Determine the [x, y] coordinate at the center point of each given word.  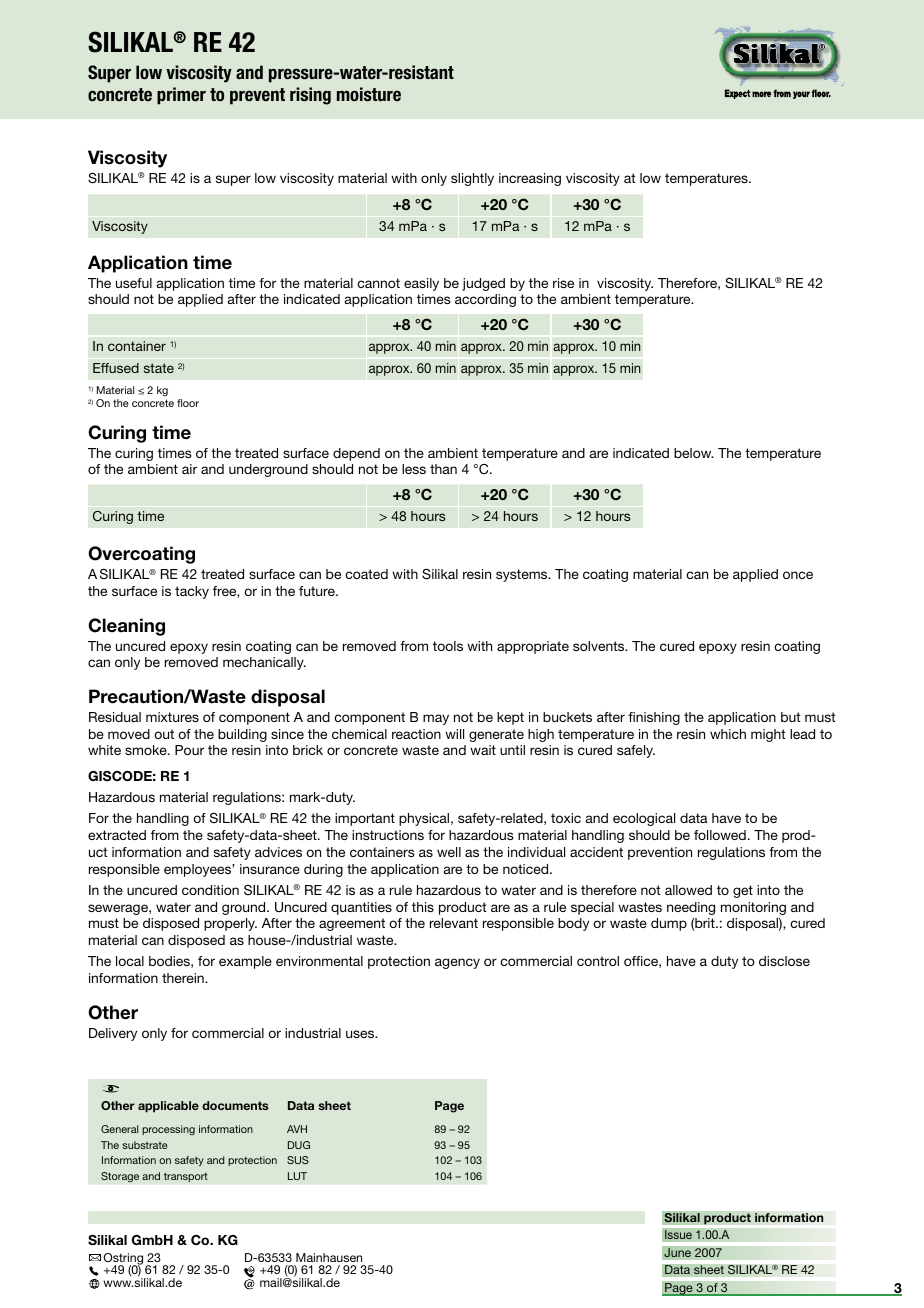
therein [184, 978]
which [728, 734]
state [159, 368]
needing [691, 908]
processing [168, 1130]
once [798, 575]
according [485, 300]
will [454, 734]
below [694, 453]
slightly [472, 179]
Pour [189, 750]
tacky [192, 592]
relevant [454, 923]
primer [181, 96]
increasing [530, 179]
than [443, 469]
